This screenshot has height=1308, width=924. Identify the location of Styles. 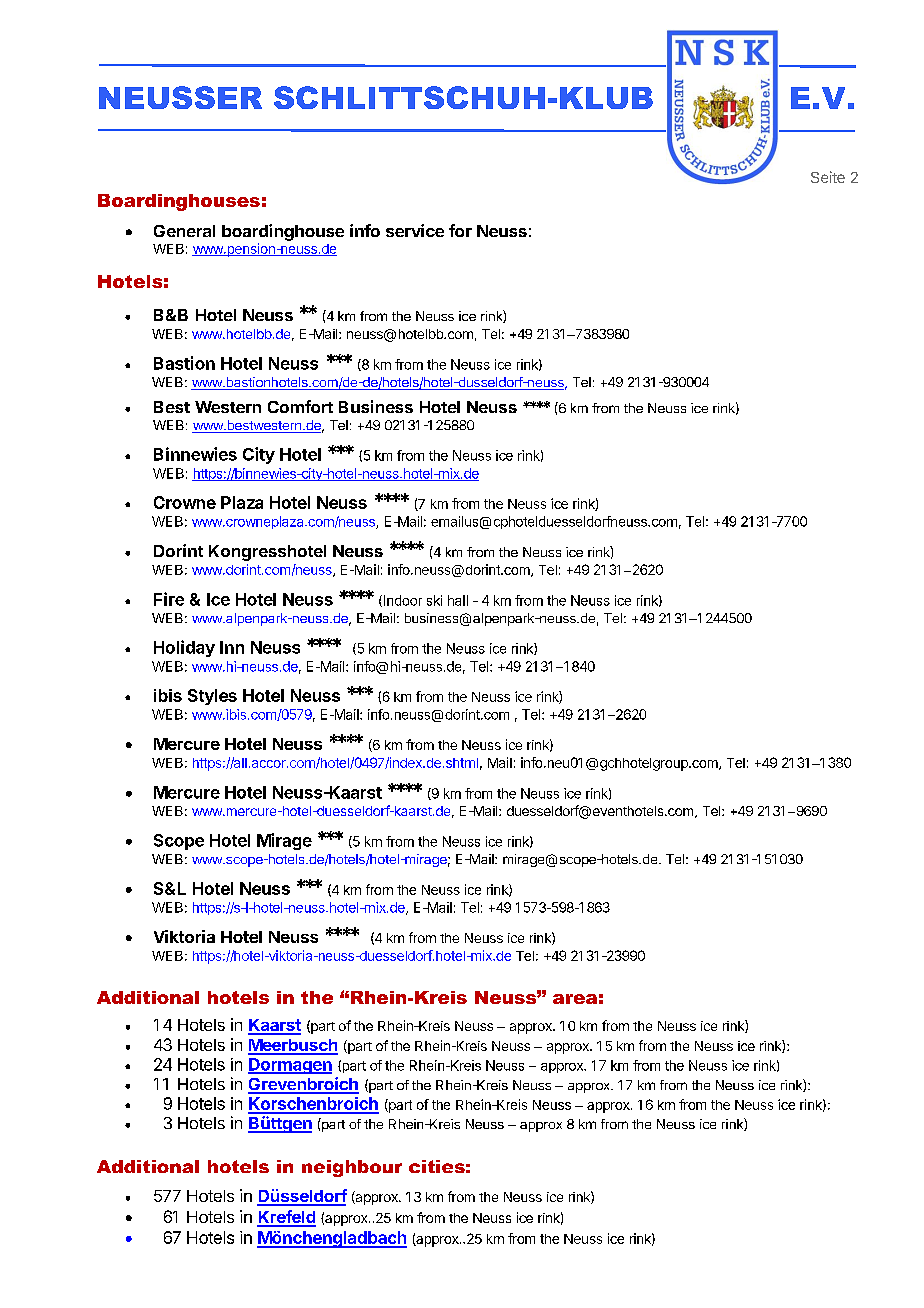
(212, 697).
